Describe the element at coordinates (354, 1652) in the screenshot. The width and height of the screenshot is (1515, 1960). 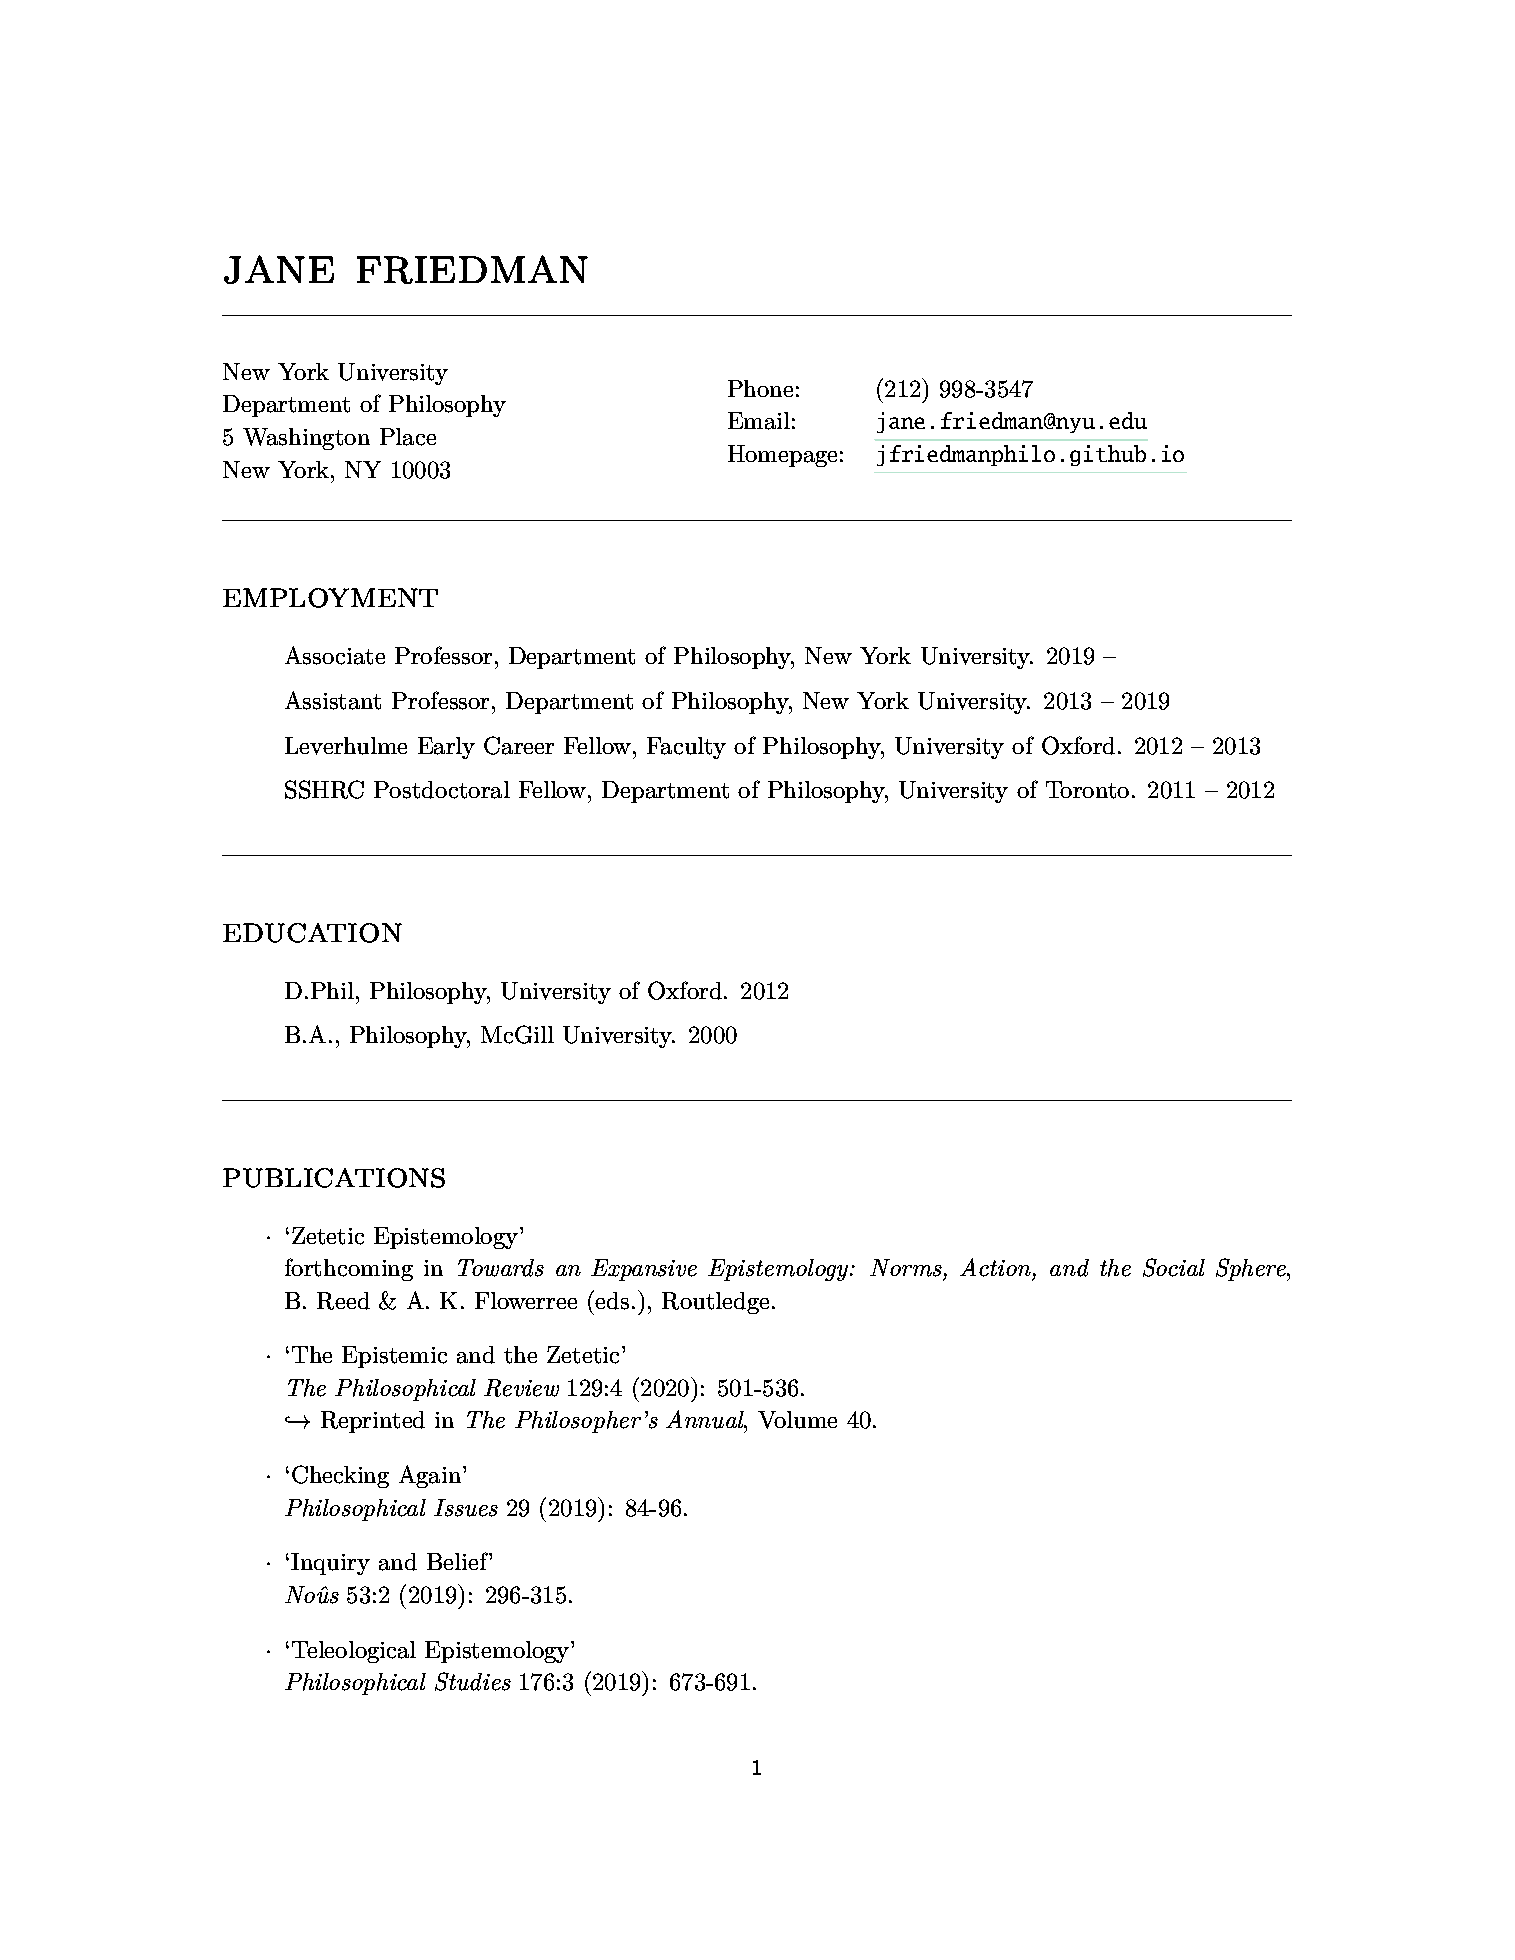
I see `Teleological` at that location.
